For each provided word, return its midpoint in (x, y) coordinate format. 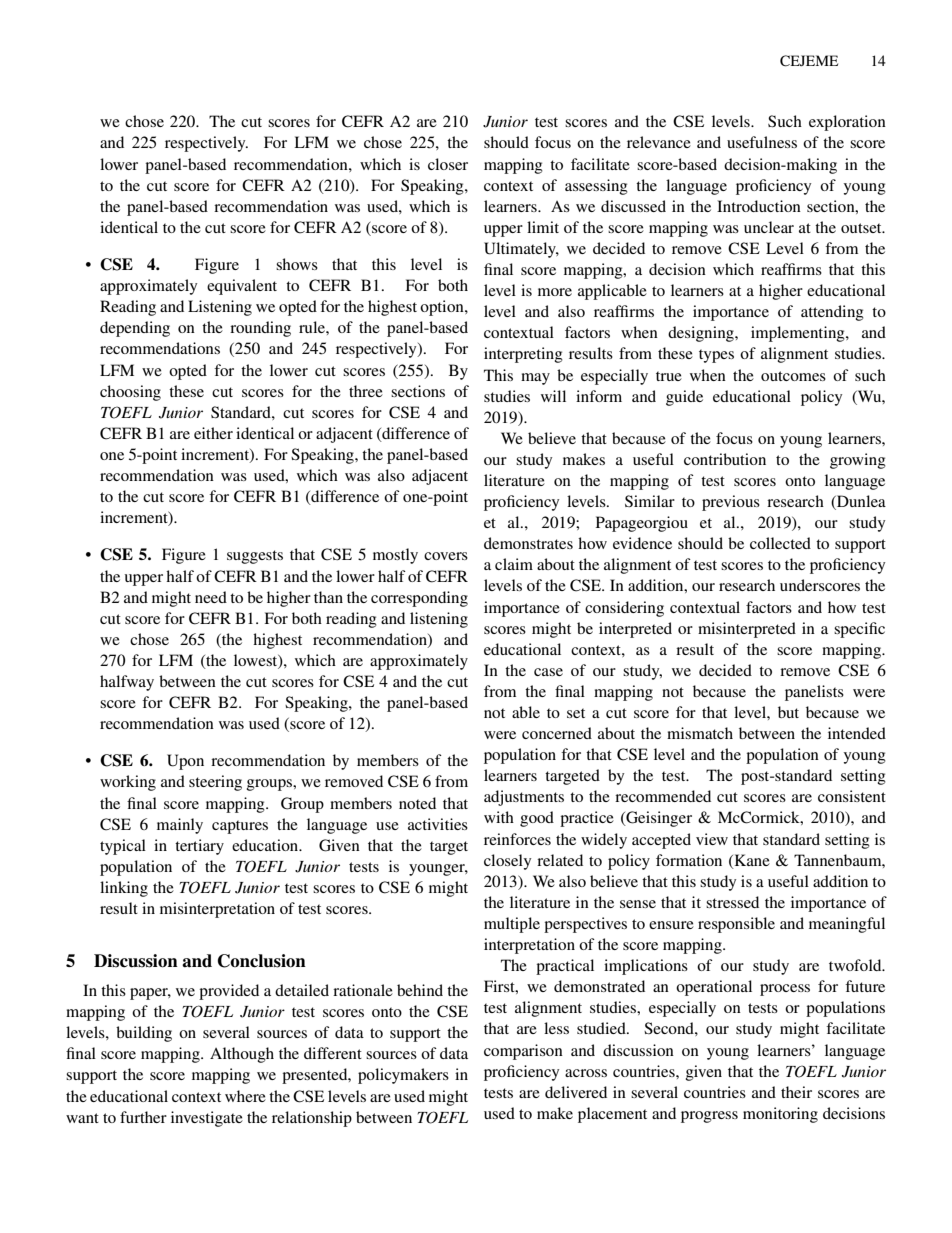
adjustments (524, 798)
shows (297, 264)
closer (448, 164)
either (213, 433)
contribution (725, 459)
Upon (185, 762)
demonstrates (528, 543)
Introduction (759, 206)
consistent (852, 796)
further (143, 1117)
